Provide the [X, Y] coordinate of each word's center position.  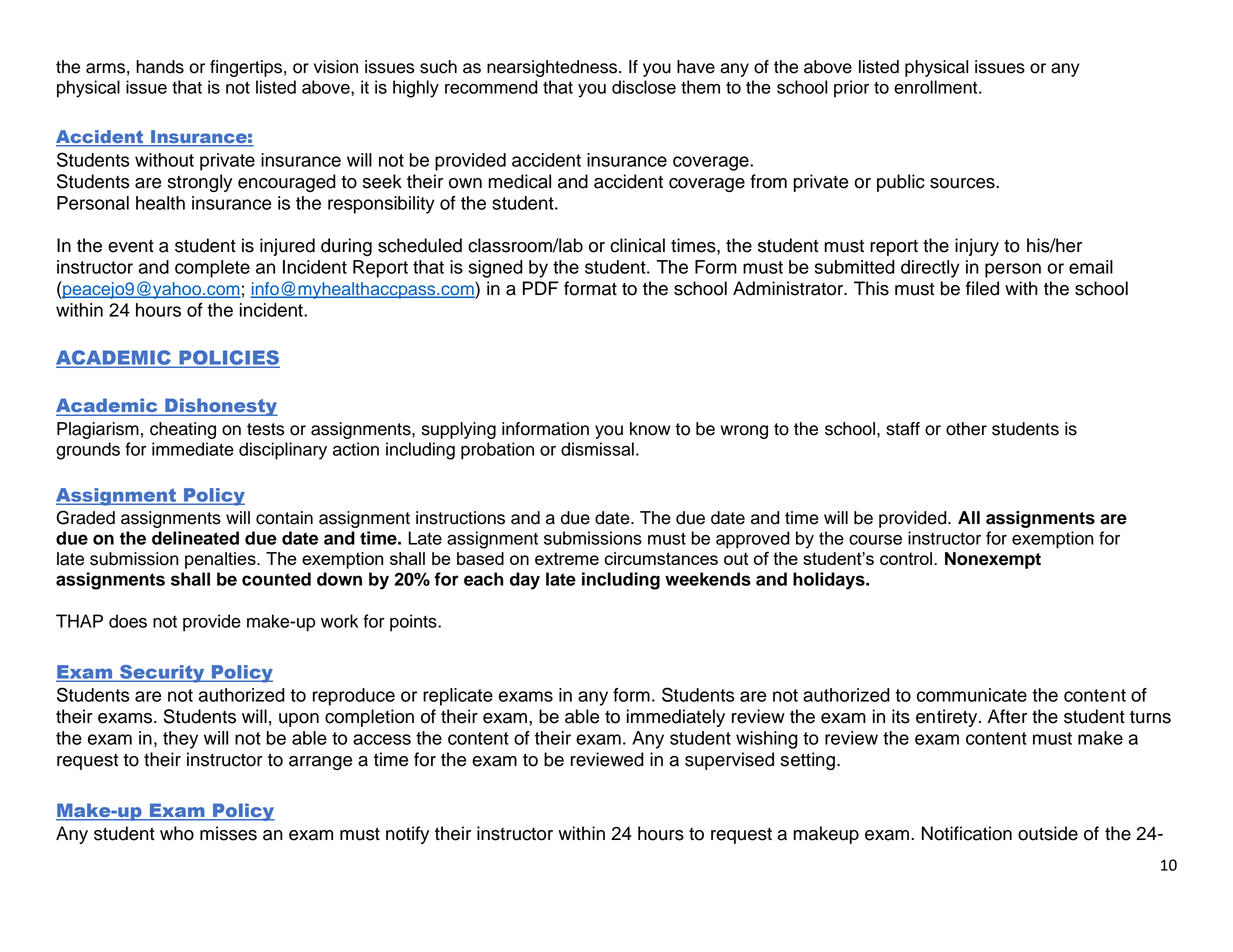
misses [228, 833]
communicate [972, 695]
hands [160, 67]
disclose [644, 87]
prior [851, 89]
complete [212, 269]
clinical [637, 245]
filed [982, 288]
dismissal [597, 449]
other [966, 429]
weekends [708, 579]
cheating [183, 430]
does [128, 621]
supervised [729, 761]
